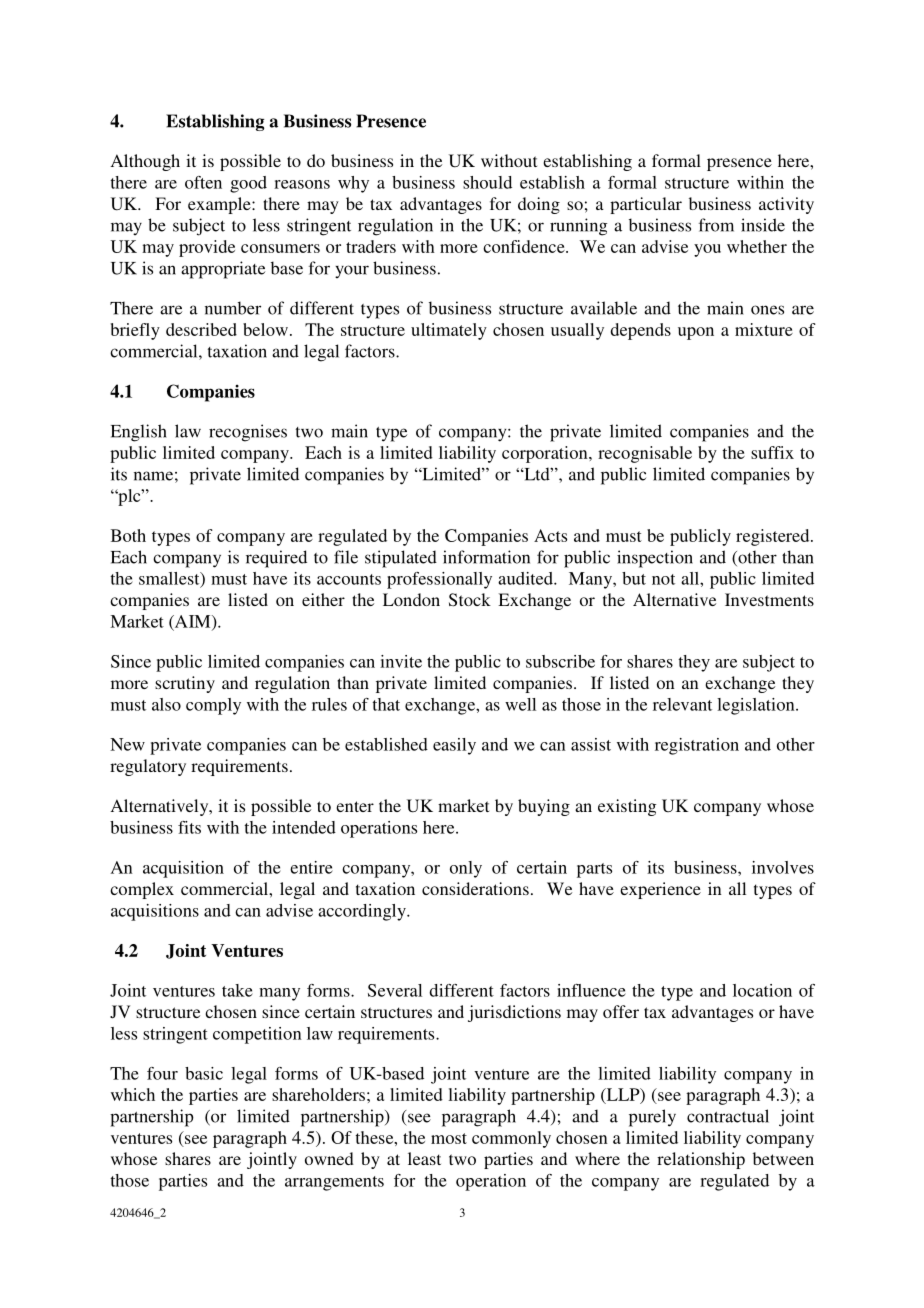  What do you see at coordinates (237, 990) in the screenshot?
I see `take` at bounding box center [237, 990].
